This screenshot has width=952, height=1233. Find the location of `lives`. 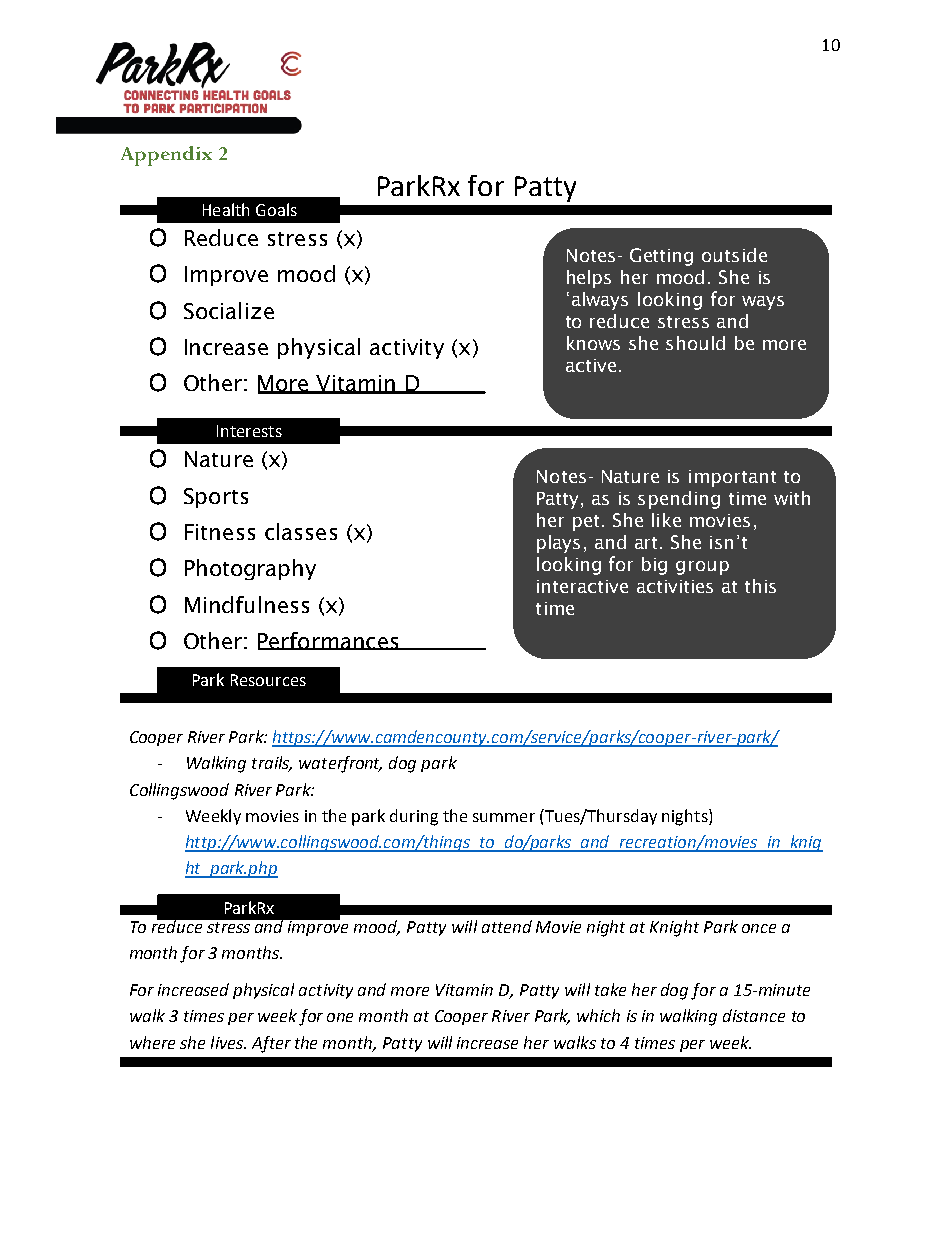

lives is located at coordinates (228, 1042).
